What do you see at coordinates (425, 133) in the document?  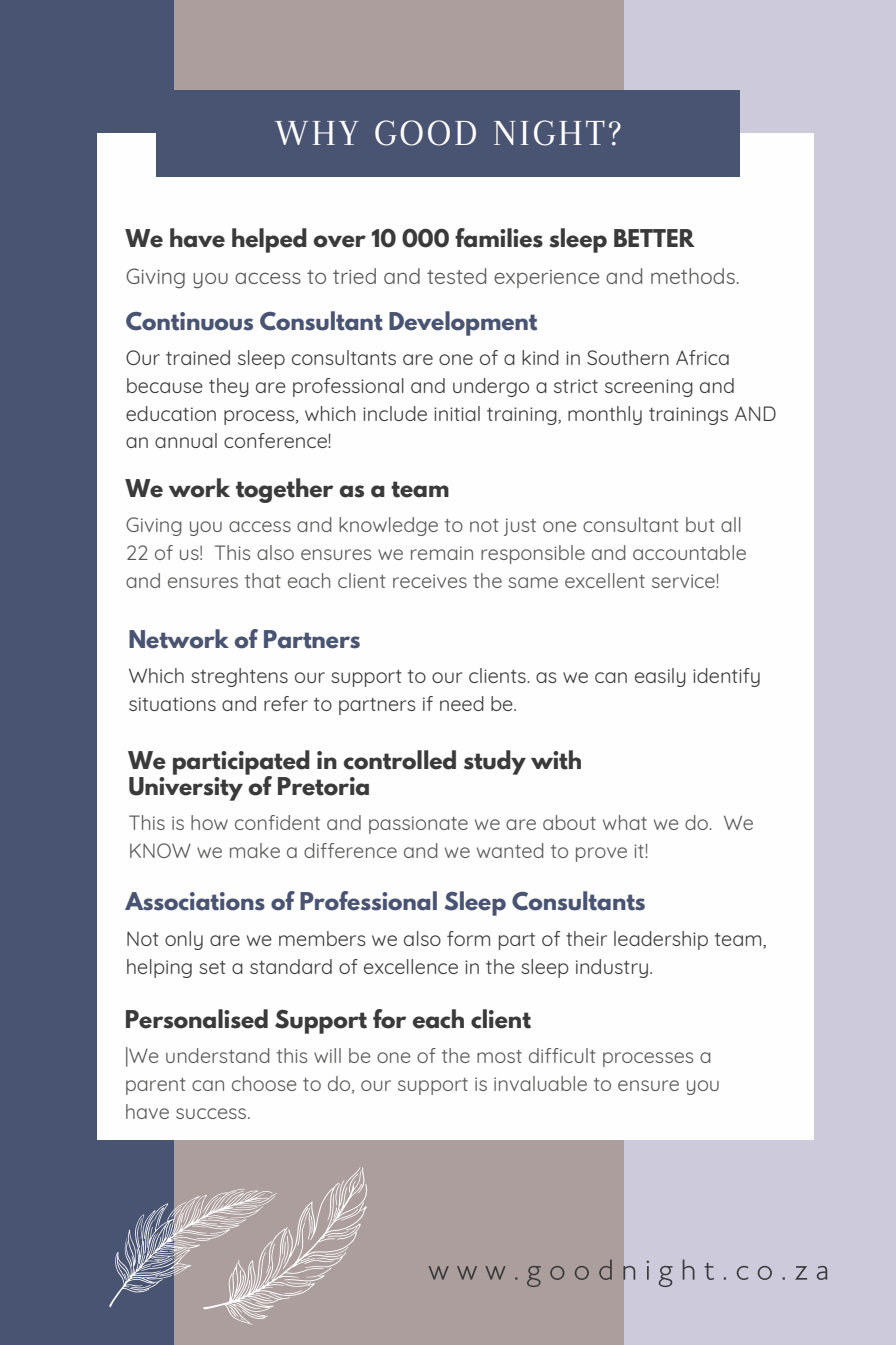 I see `GOOD` at bounding box center [425, 133].
